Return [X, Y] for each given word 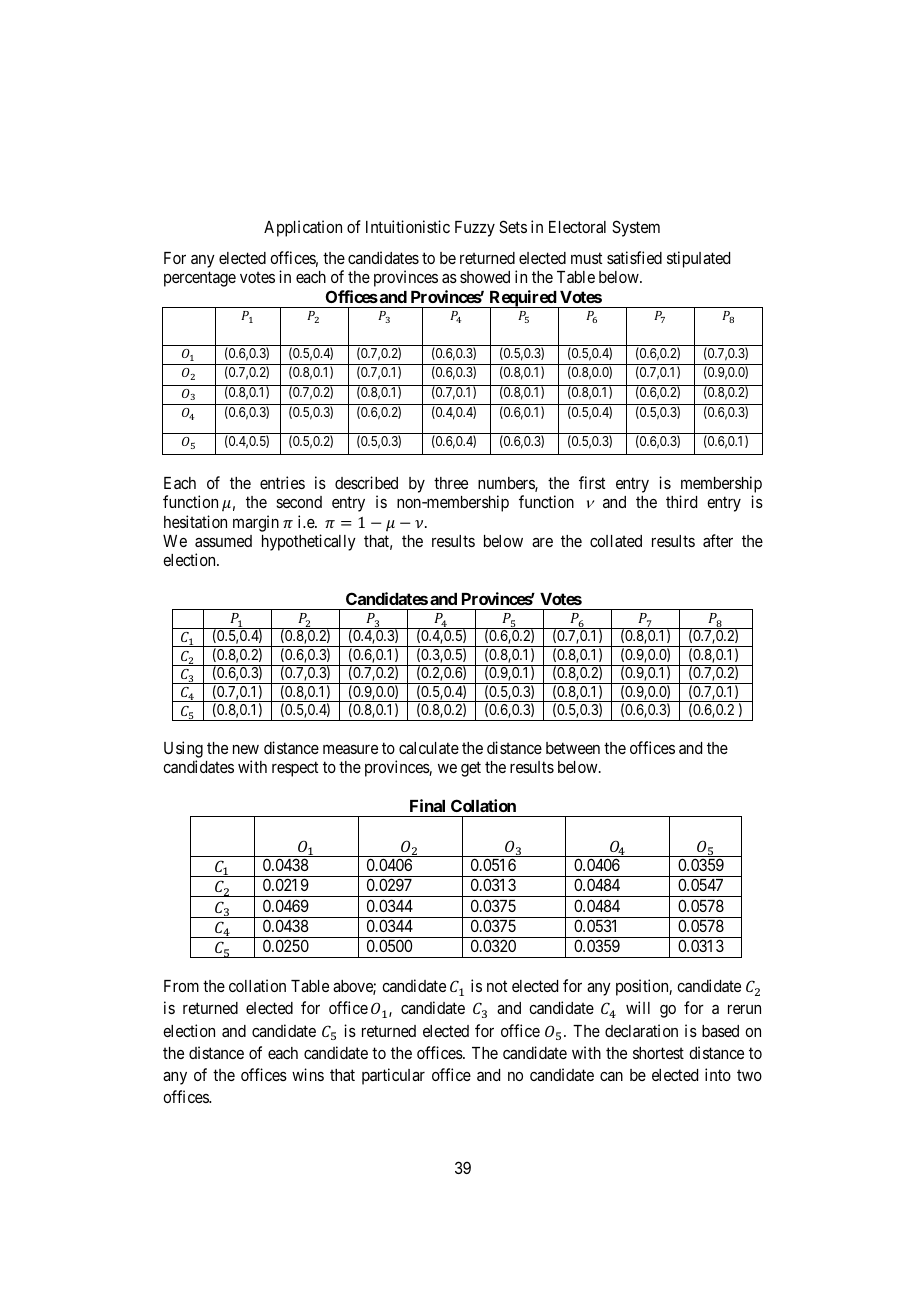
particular [393, 1076]
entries [282, 482]
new [246, 749]
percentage [200, 279]
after [718, 540]
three [451, 483]
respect [295, 769]
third [681, 501]
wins [308, 1074]
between [573, 748]
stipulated [698, 259]
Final [427, 805]
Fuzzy [475, 229]
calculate [429, 748]
